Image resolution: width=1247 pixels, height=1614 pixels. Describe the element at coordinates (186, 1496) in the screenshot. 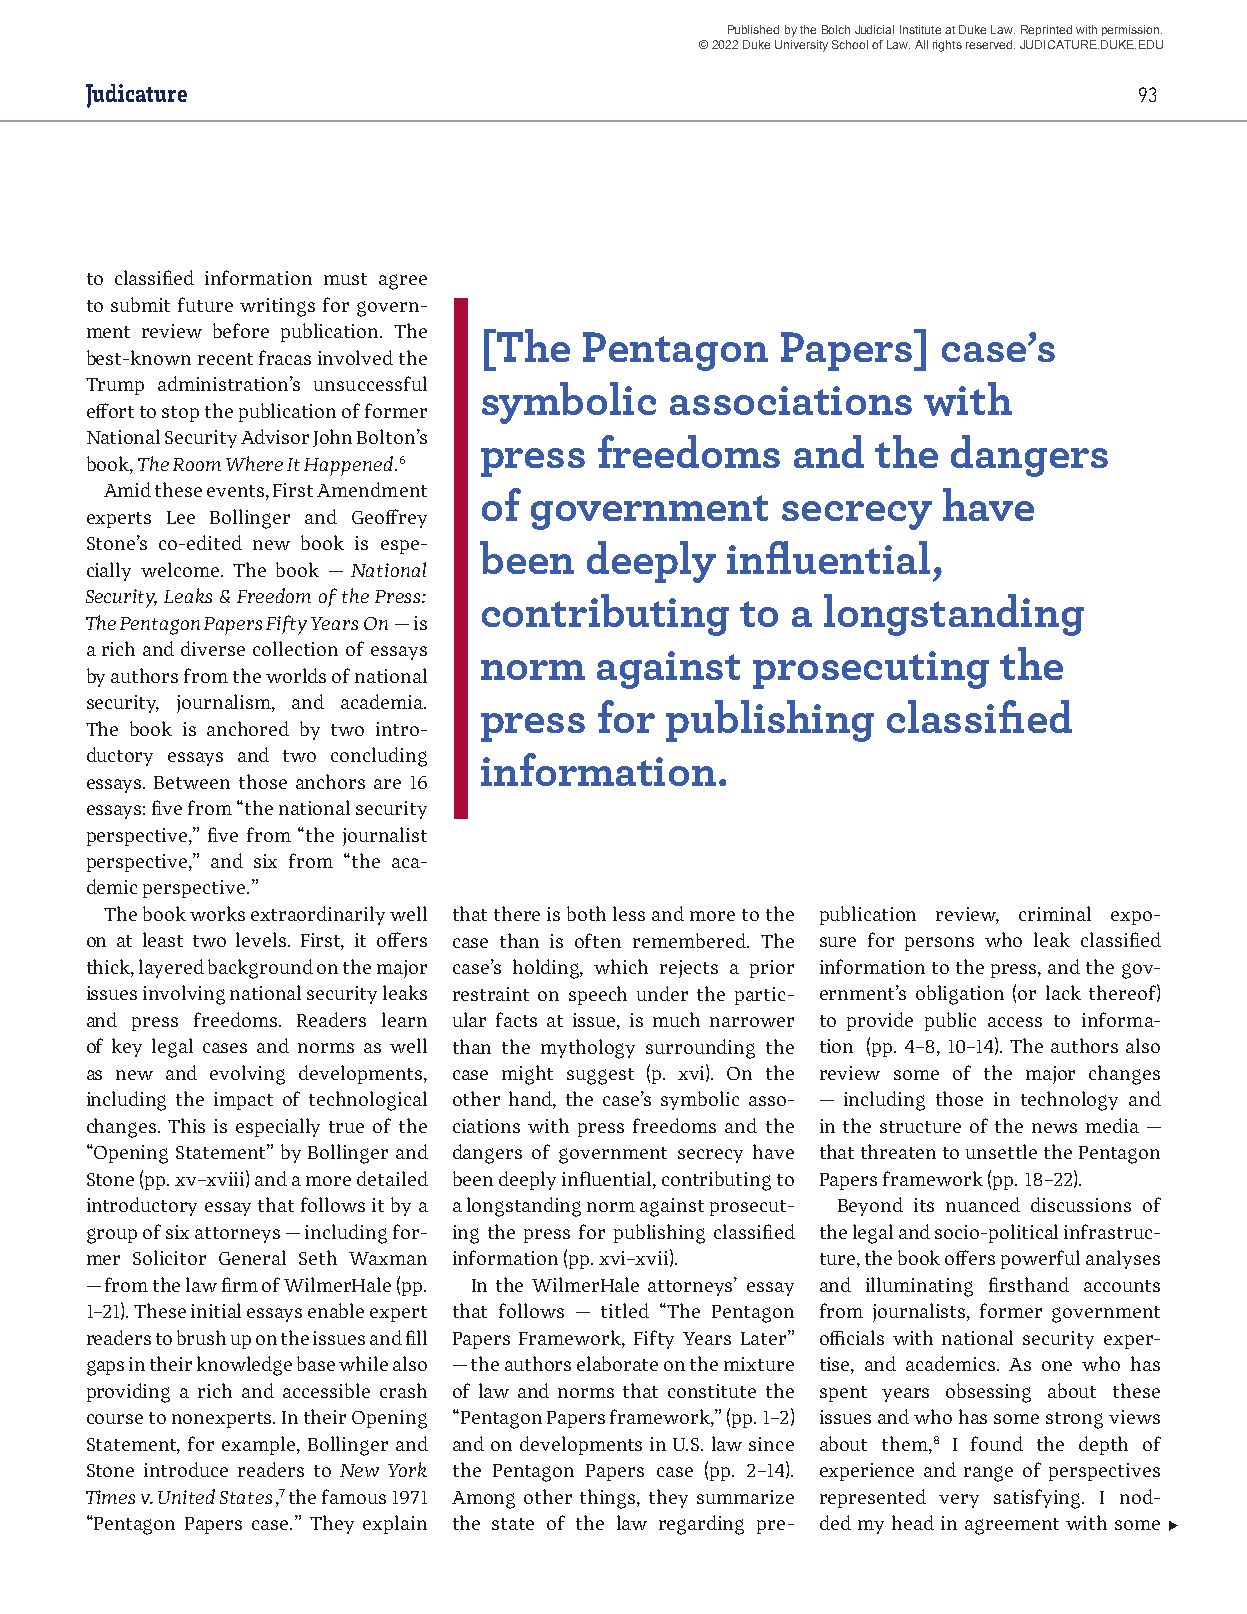

I see `United` at that location.
